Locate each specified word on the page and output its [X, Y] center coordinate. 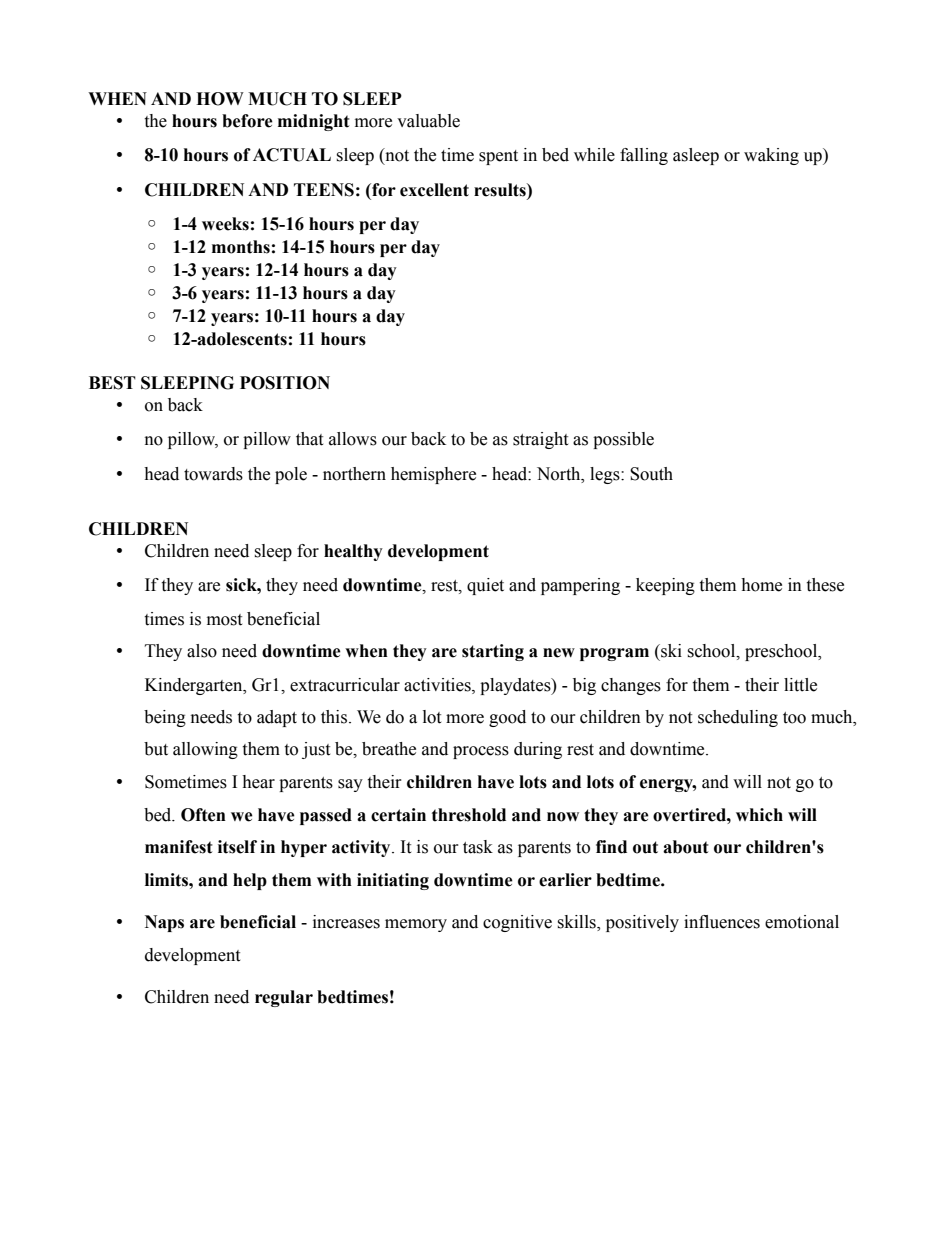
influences [722, 922]
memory [416, 925]
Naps [164, 923]
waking [771, 156]
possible [623, 440]
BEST [112, 383]
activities [438, 685]
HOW [220, 99]
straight [540, 440]
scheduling [738, 718]
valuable [428, 121]
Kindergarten [195, 686]
